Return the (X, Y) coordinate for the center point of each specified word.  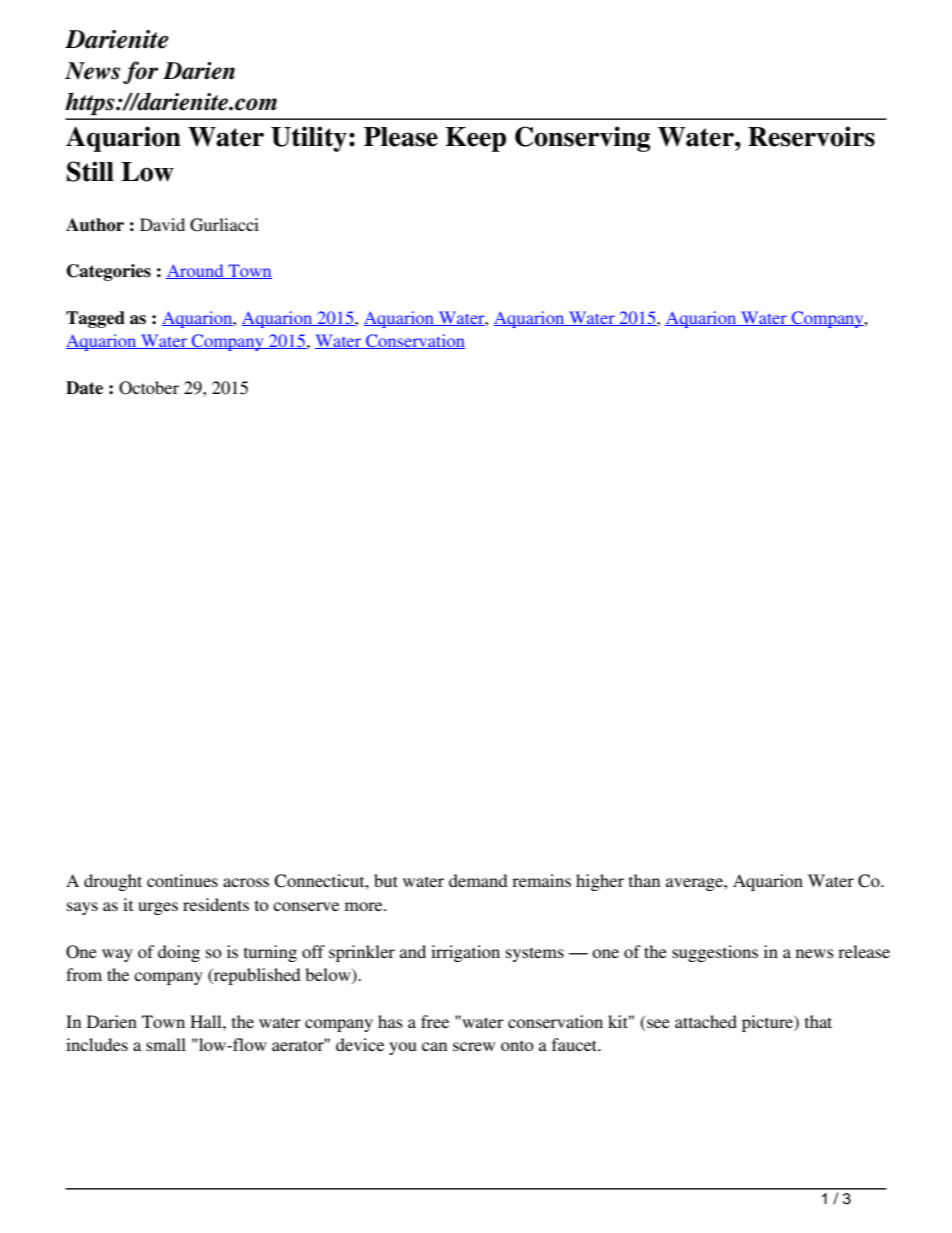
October (149, 388)
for (140, 72)
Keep (475, 139)
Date (84, 388)
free (435, 1021)
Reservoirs (811, 136)
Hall (207, 1021)
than (644, 880)
